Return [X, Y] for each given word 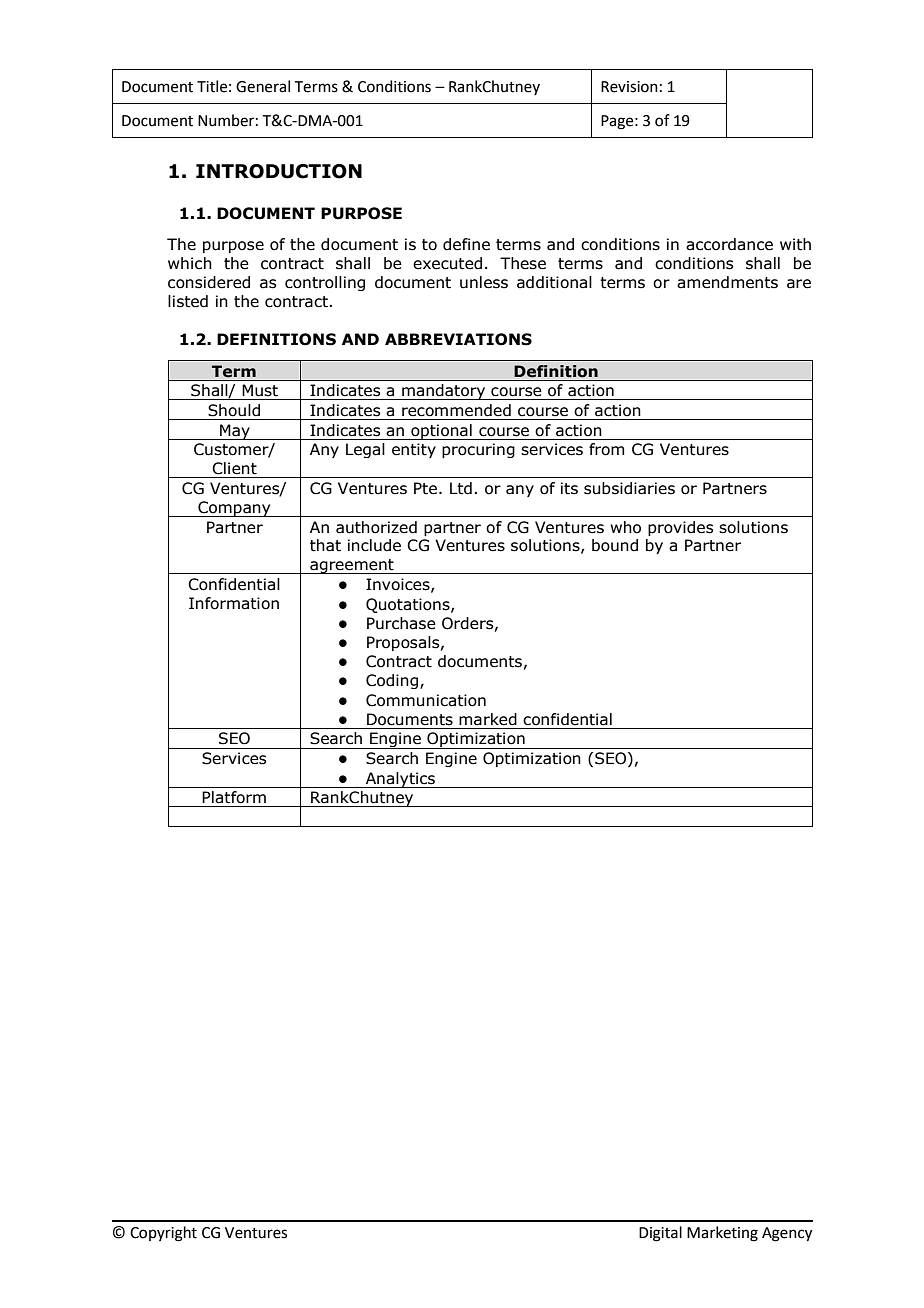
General [263, 86]
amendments [727, 282]
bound [615, 545]
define [466, 244]
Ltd [461, 488]
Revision [629, 87]
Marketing [722, 1234]
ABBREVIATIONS [458, 339]
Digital [660, 1234]
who [625, 527]
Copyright [163, 1234]
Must [260, 390]
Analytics [400, 780]
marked [488, 719]
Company [234, 509]
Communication [426, 700]
